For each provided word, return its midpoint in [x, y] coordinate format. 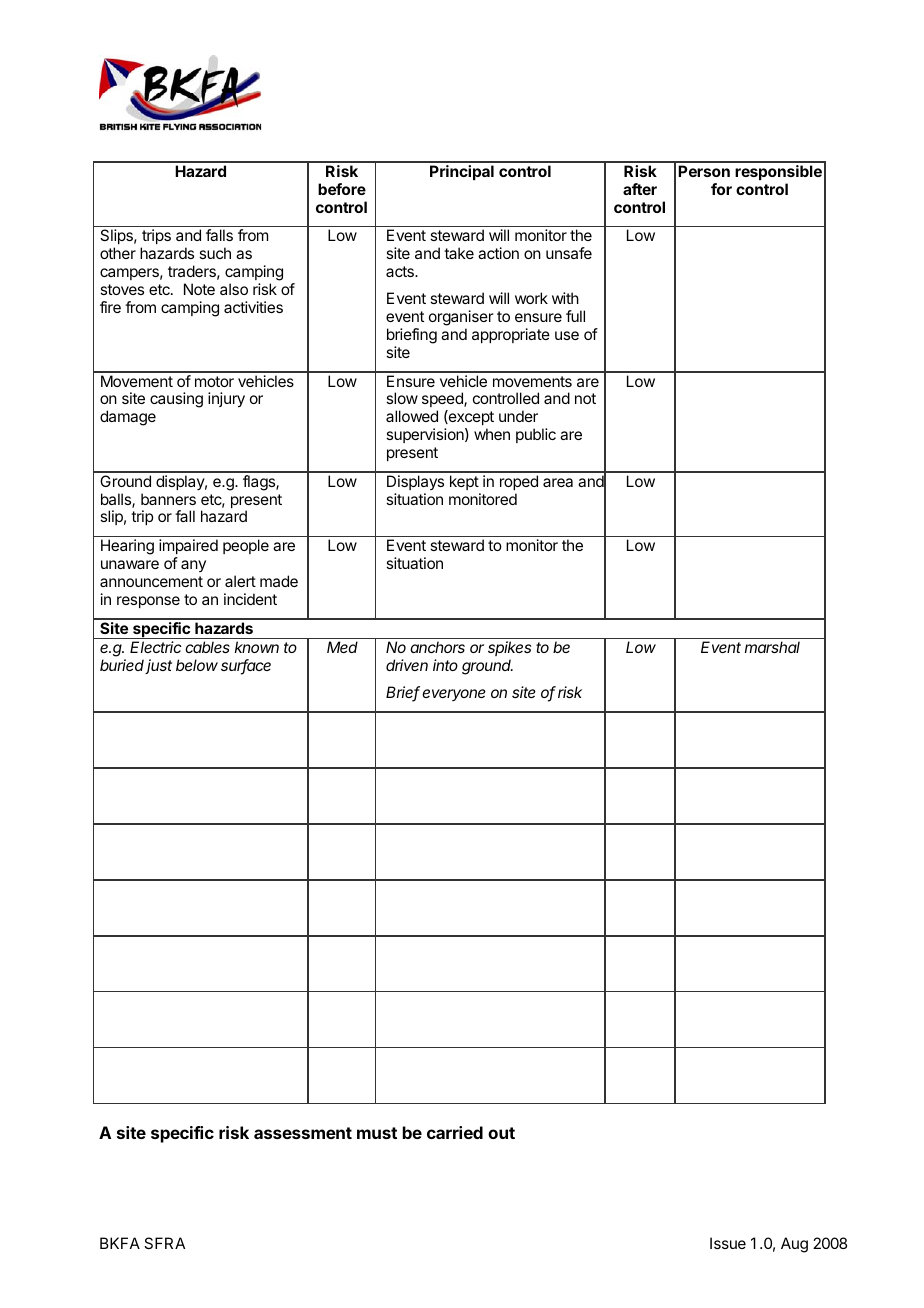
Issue [728, 1243]
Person [704, 171]
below [197, 665]
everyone [454, 695]
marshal [772, 647]
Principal [462, 172]
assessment [303, 1133]
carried [455, 1132]
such [215, 253]
